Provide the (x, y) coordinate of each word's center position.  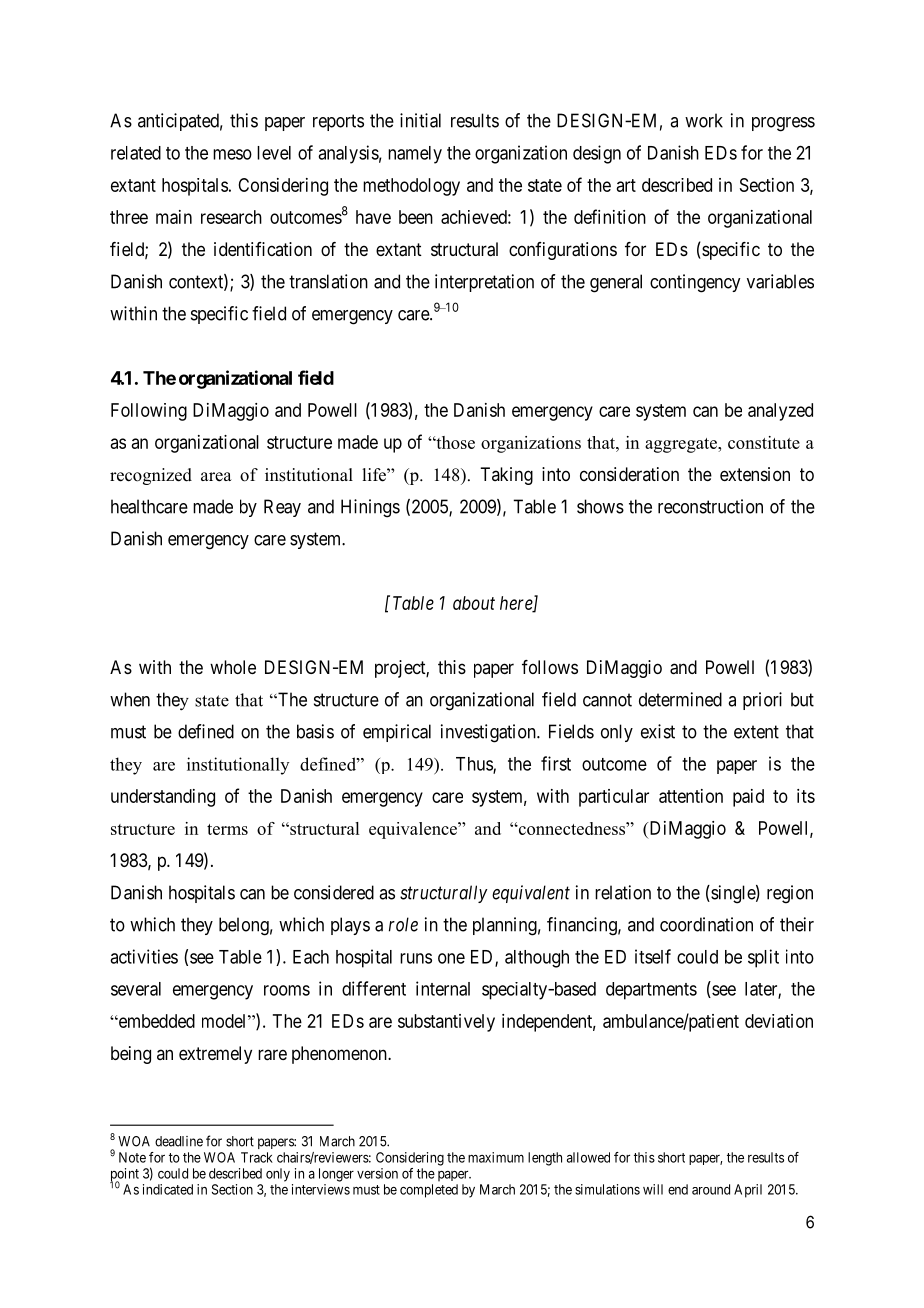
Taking (506, 476)
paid (748, 798)
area (216, 477)
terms (227, 829)
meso (232, 154)
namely (415, 155)
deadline (179, 1141)
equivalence (414, 830)
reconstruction (710, 506)
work (704, 120)
